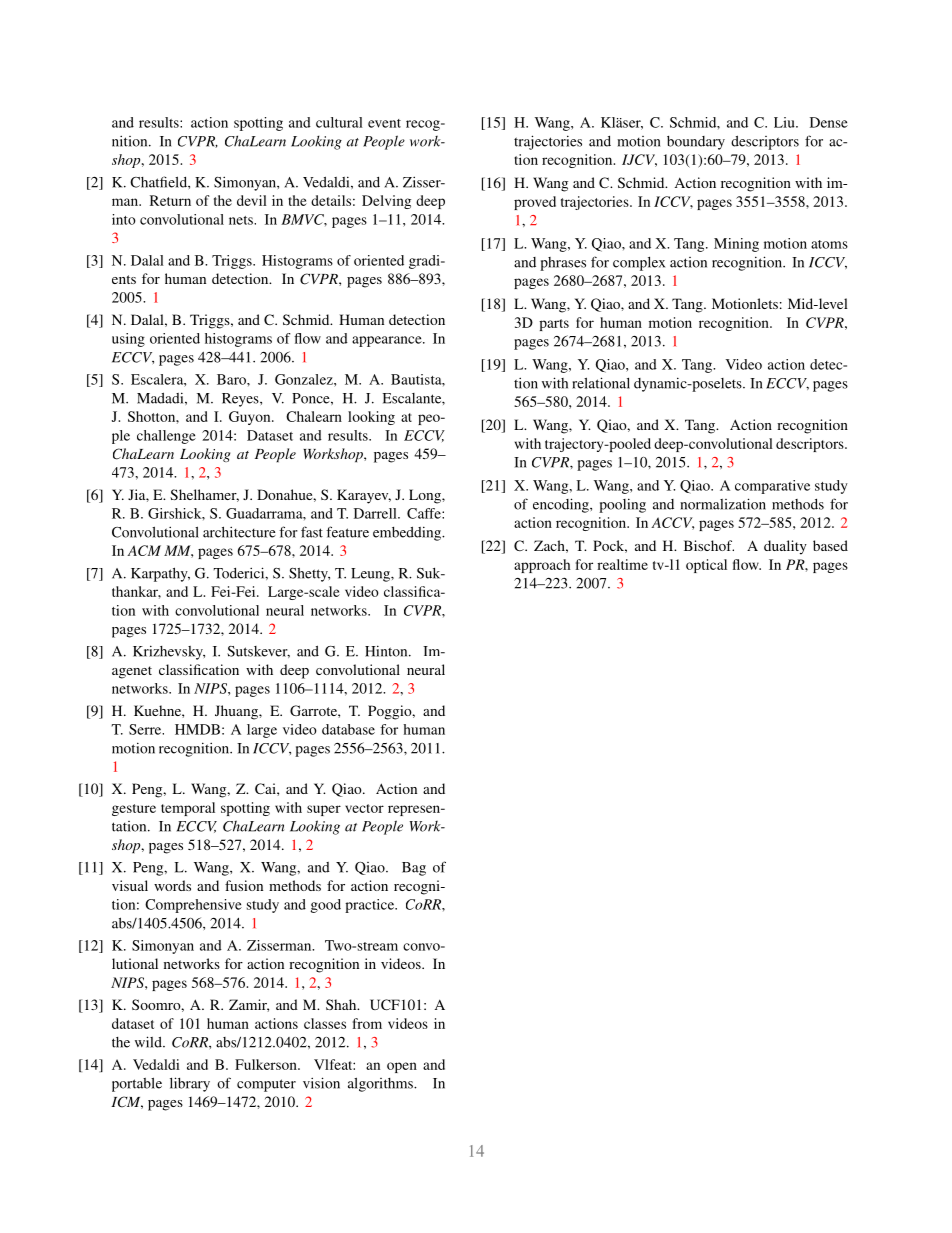 The height and width of the screenshot is (1233, 952). Describe the element at coordinates (146, 729) in the screenshot. I see `Serre` at that location.
